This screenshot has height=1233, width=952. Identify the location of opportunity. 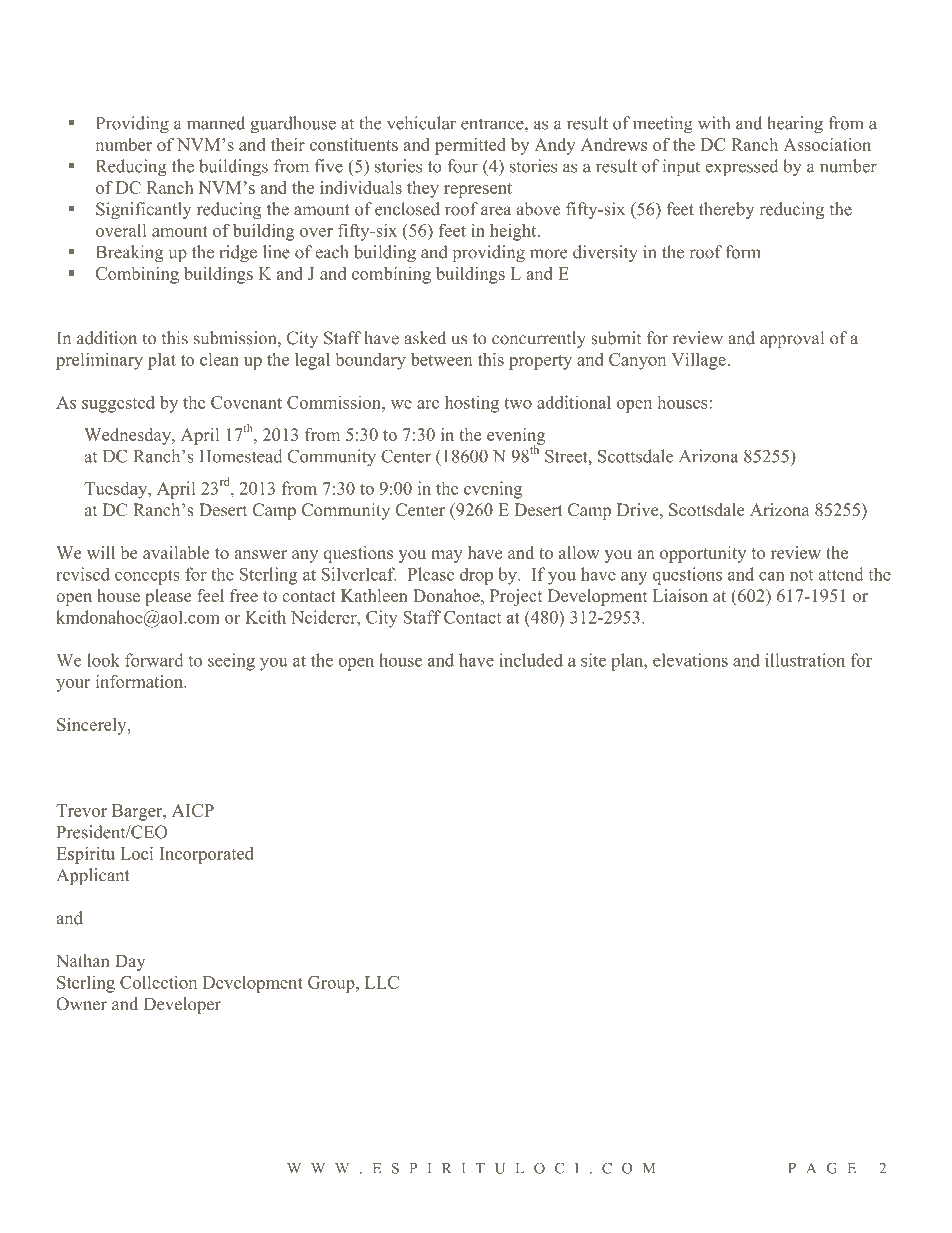
(703, 554).
